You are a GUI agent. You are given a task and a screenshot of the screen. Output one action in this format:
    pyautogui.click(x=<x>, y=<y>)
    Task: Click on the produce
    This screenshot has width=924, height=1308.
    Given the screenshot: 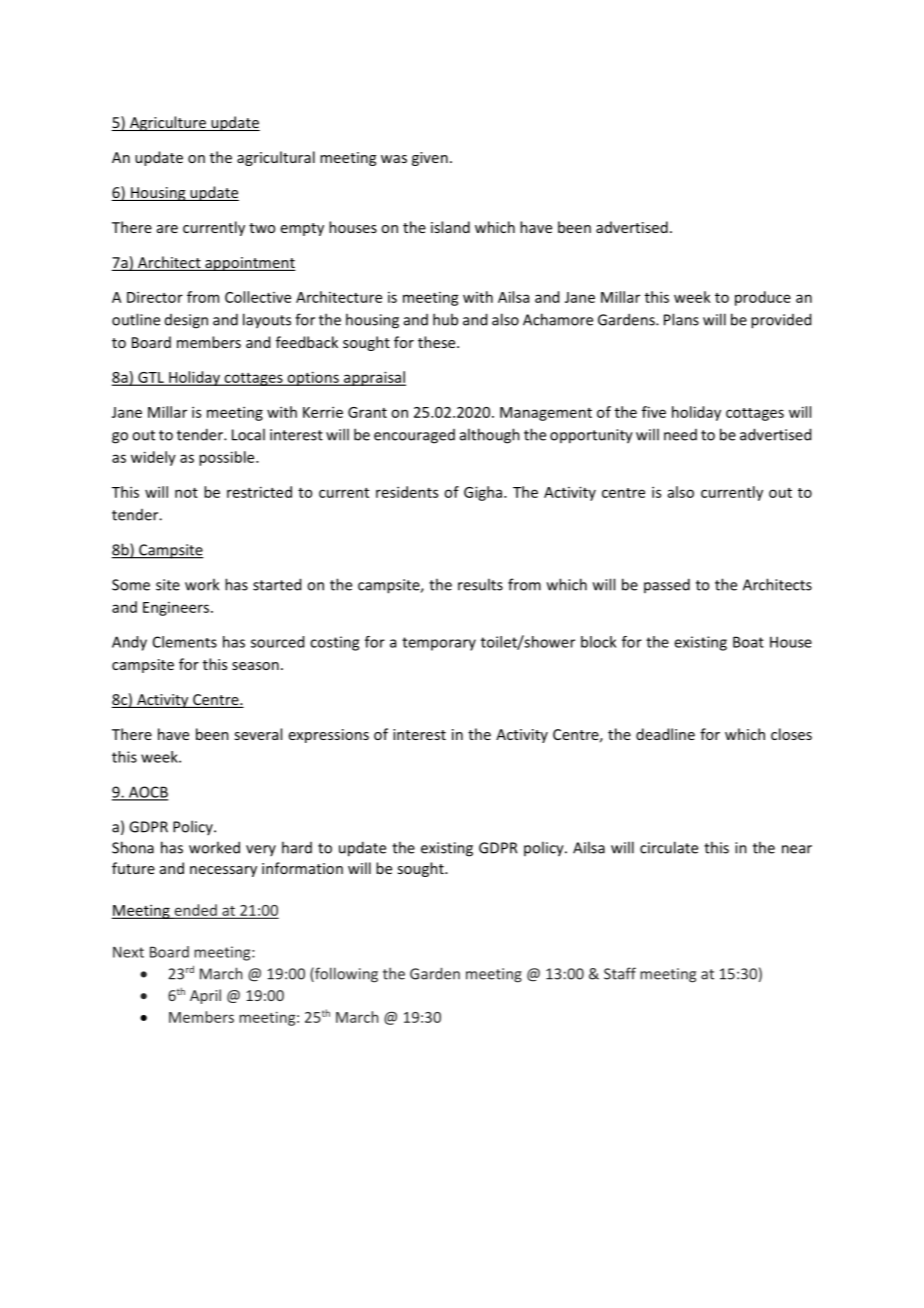 What is the action you would take?
    pyautogui.click(x=763, y=298)
